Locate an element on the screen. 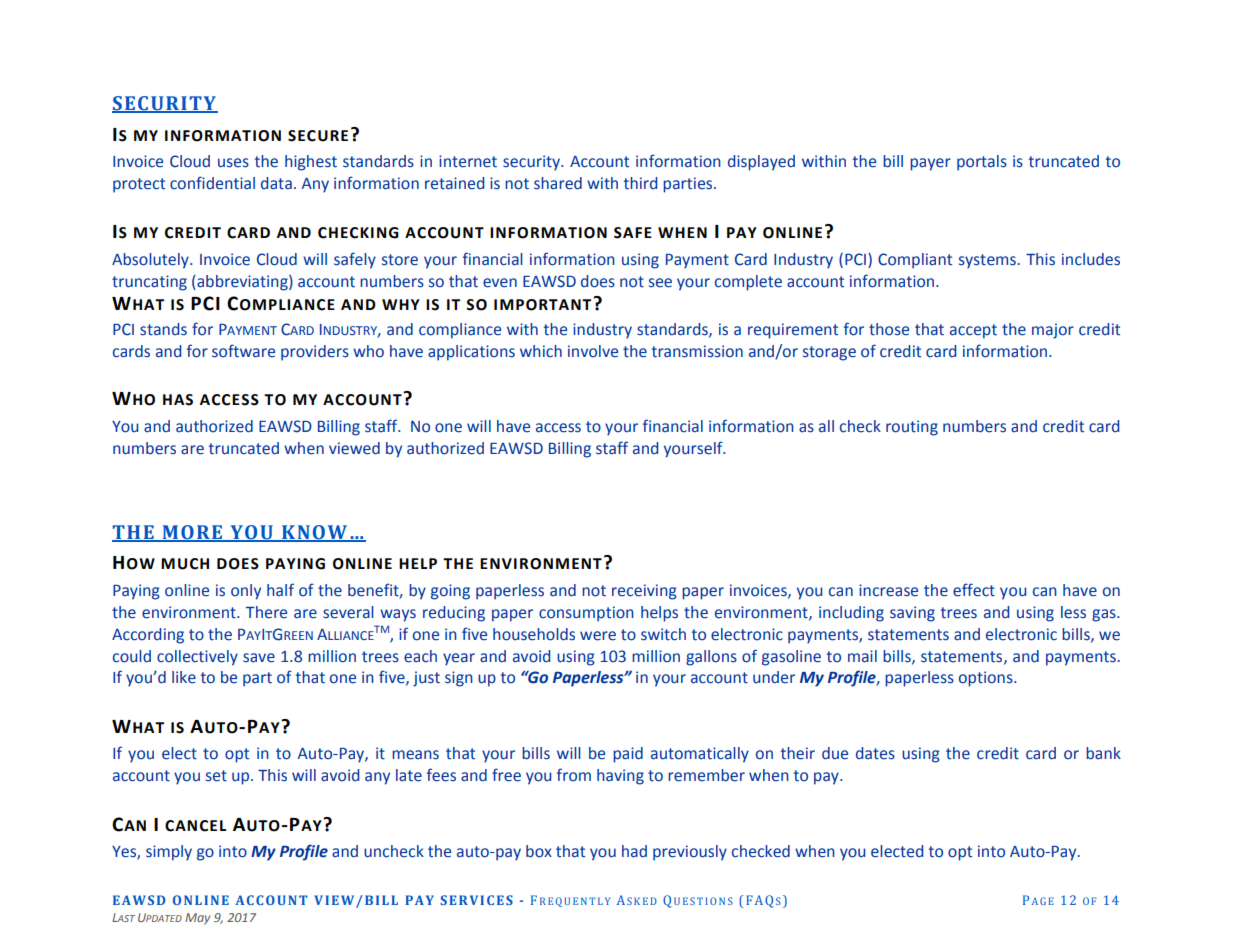 The height and width of the screenshot is (952, 1233). involve is located at coordinates (593, 351).
